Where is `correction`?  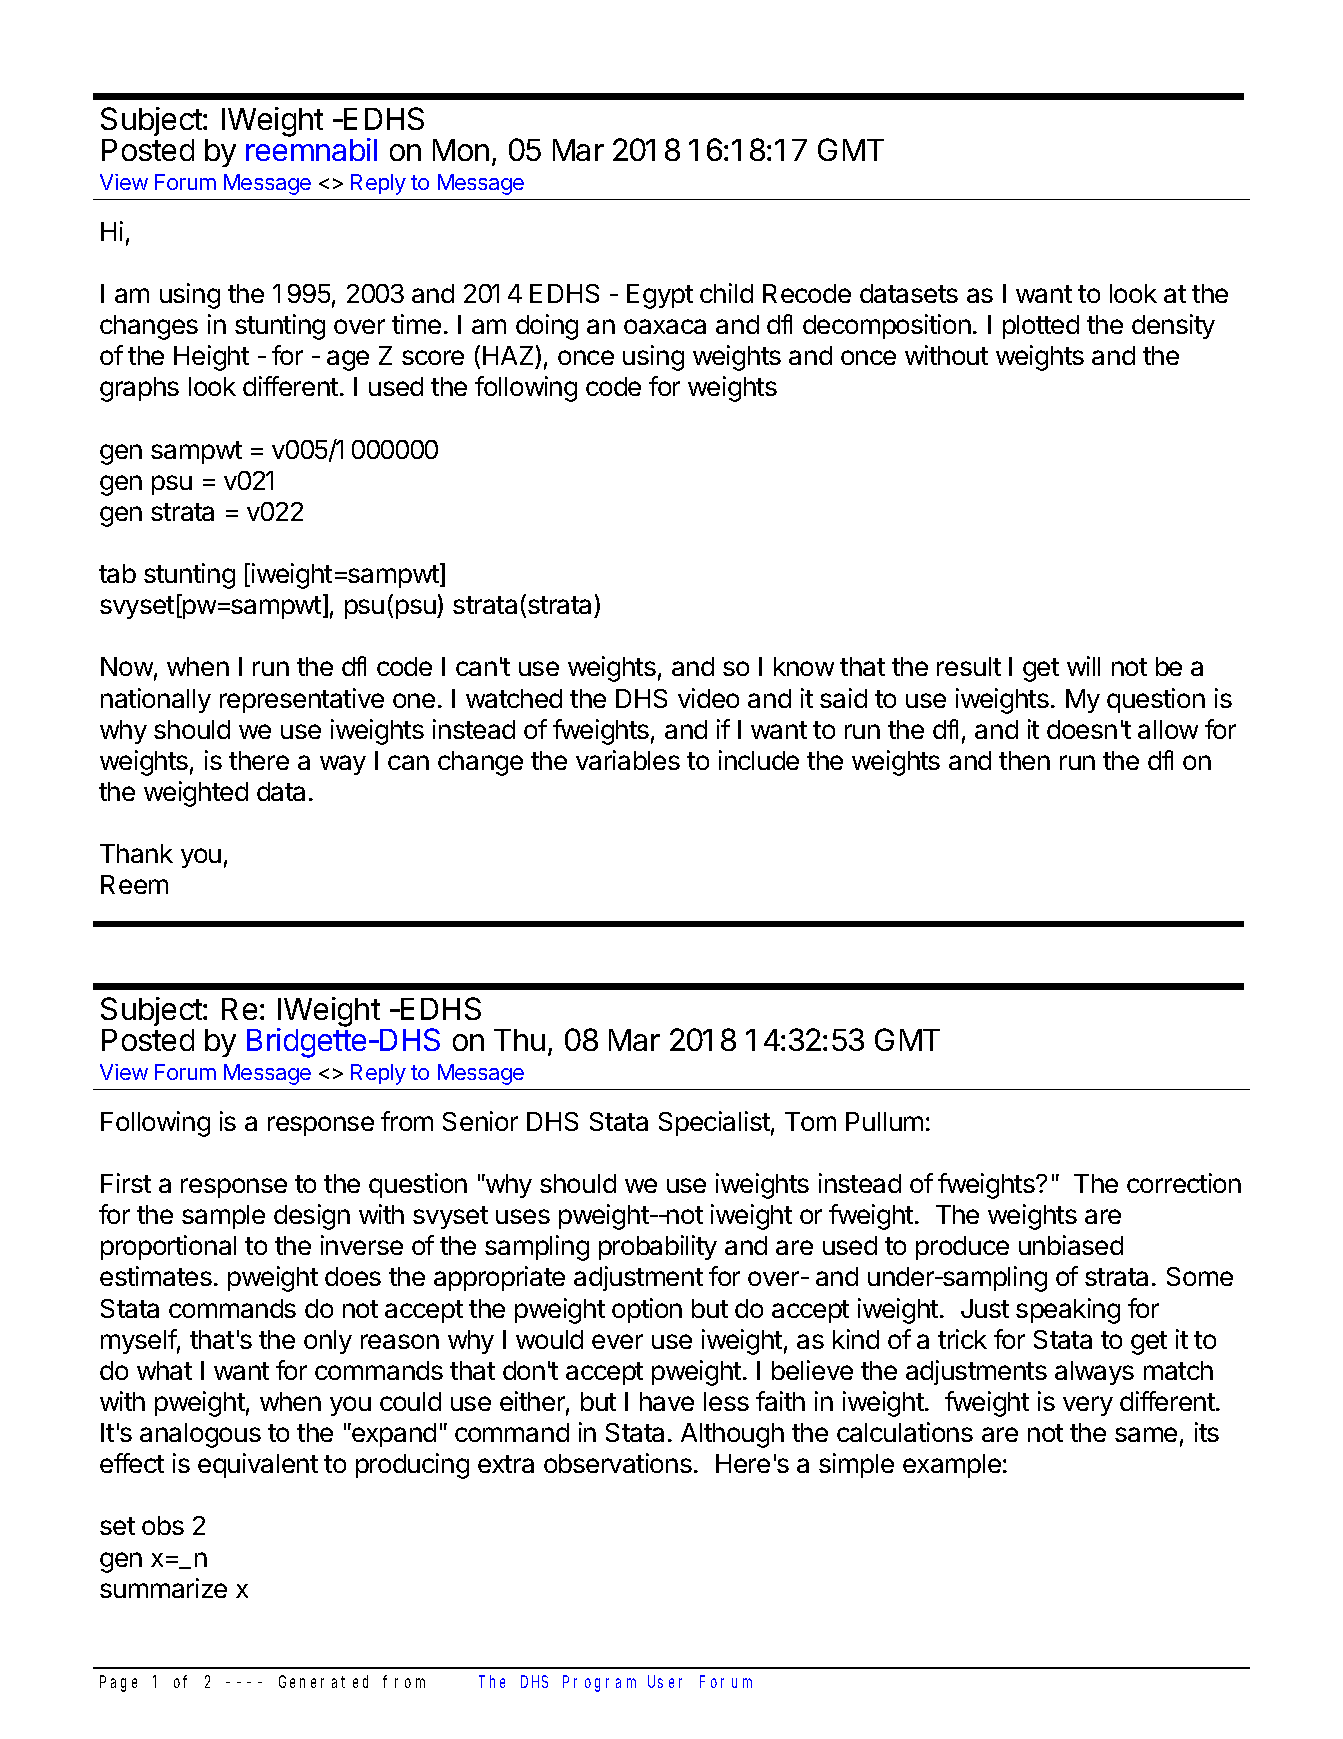
correction is located at coordinates (1184, 1183).
